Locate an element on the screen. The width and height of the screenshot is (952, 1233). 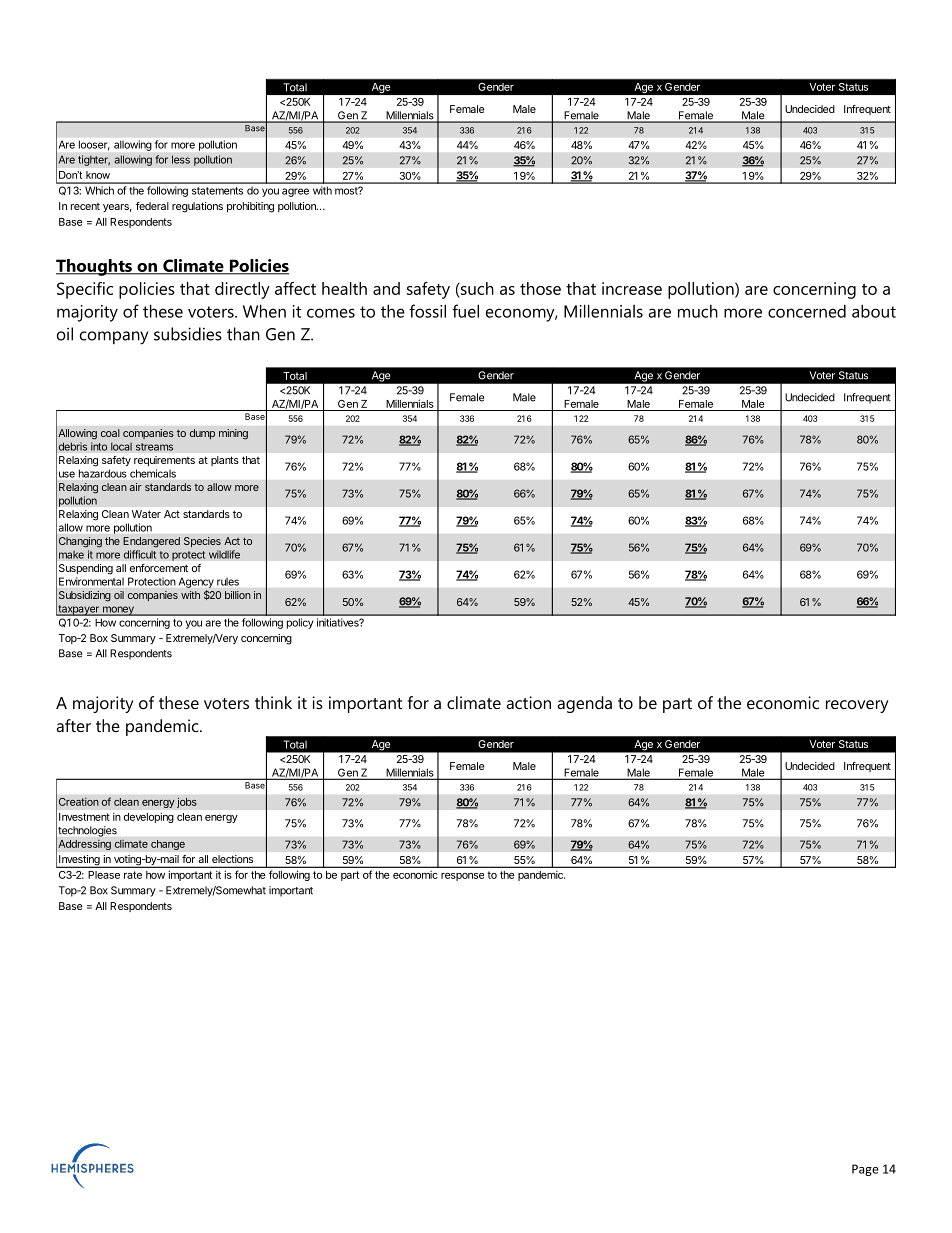
rate is located at coordinates (133, 875).
